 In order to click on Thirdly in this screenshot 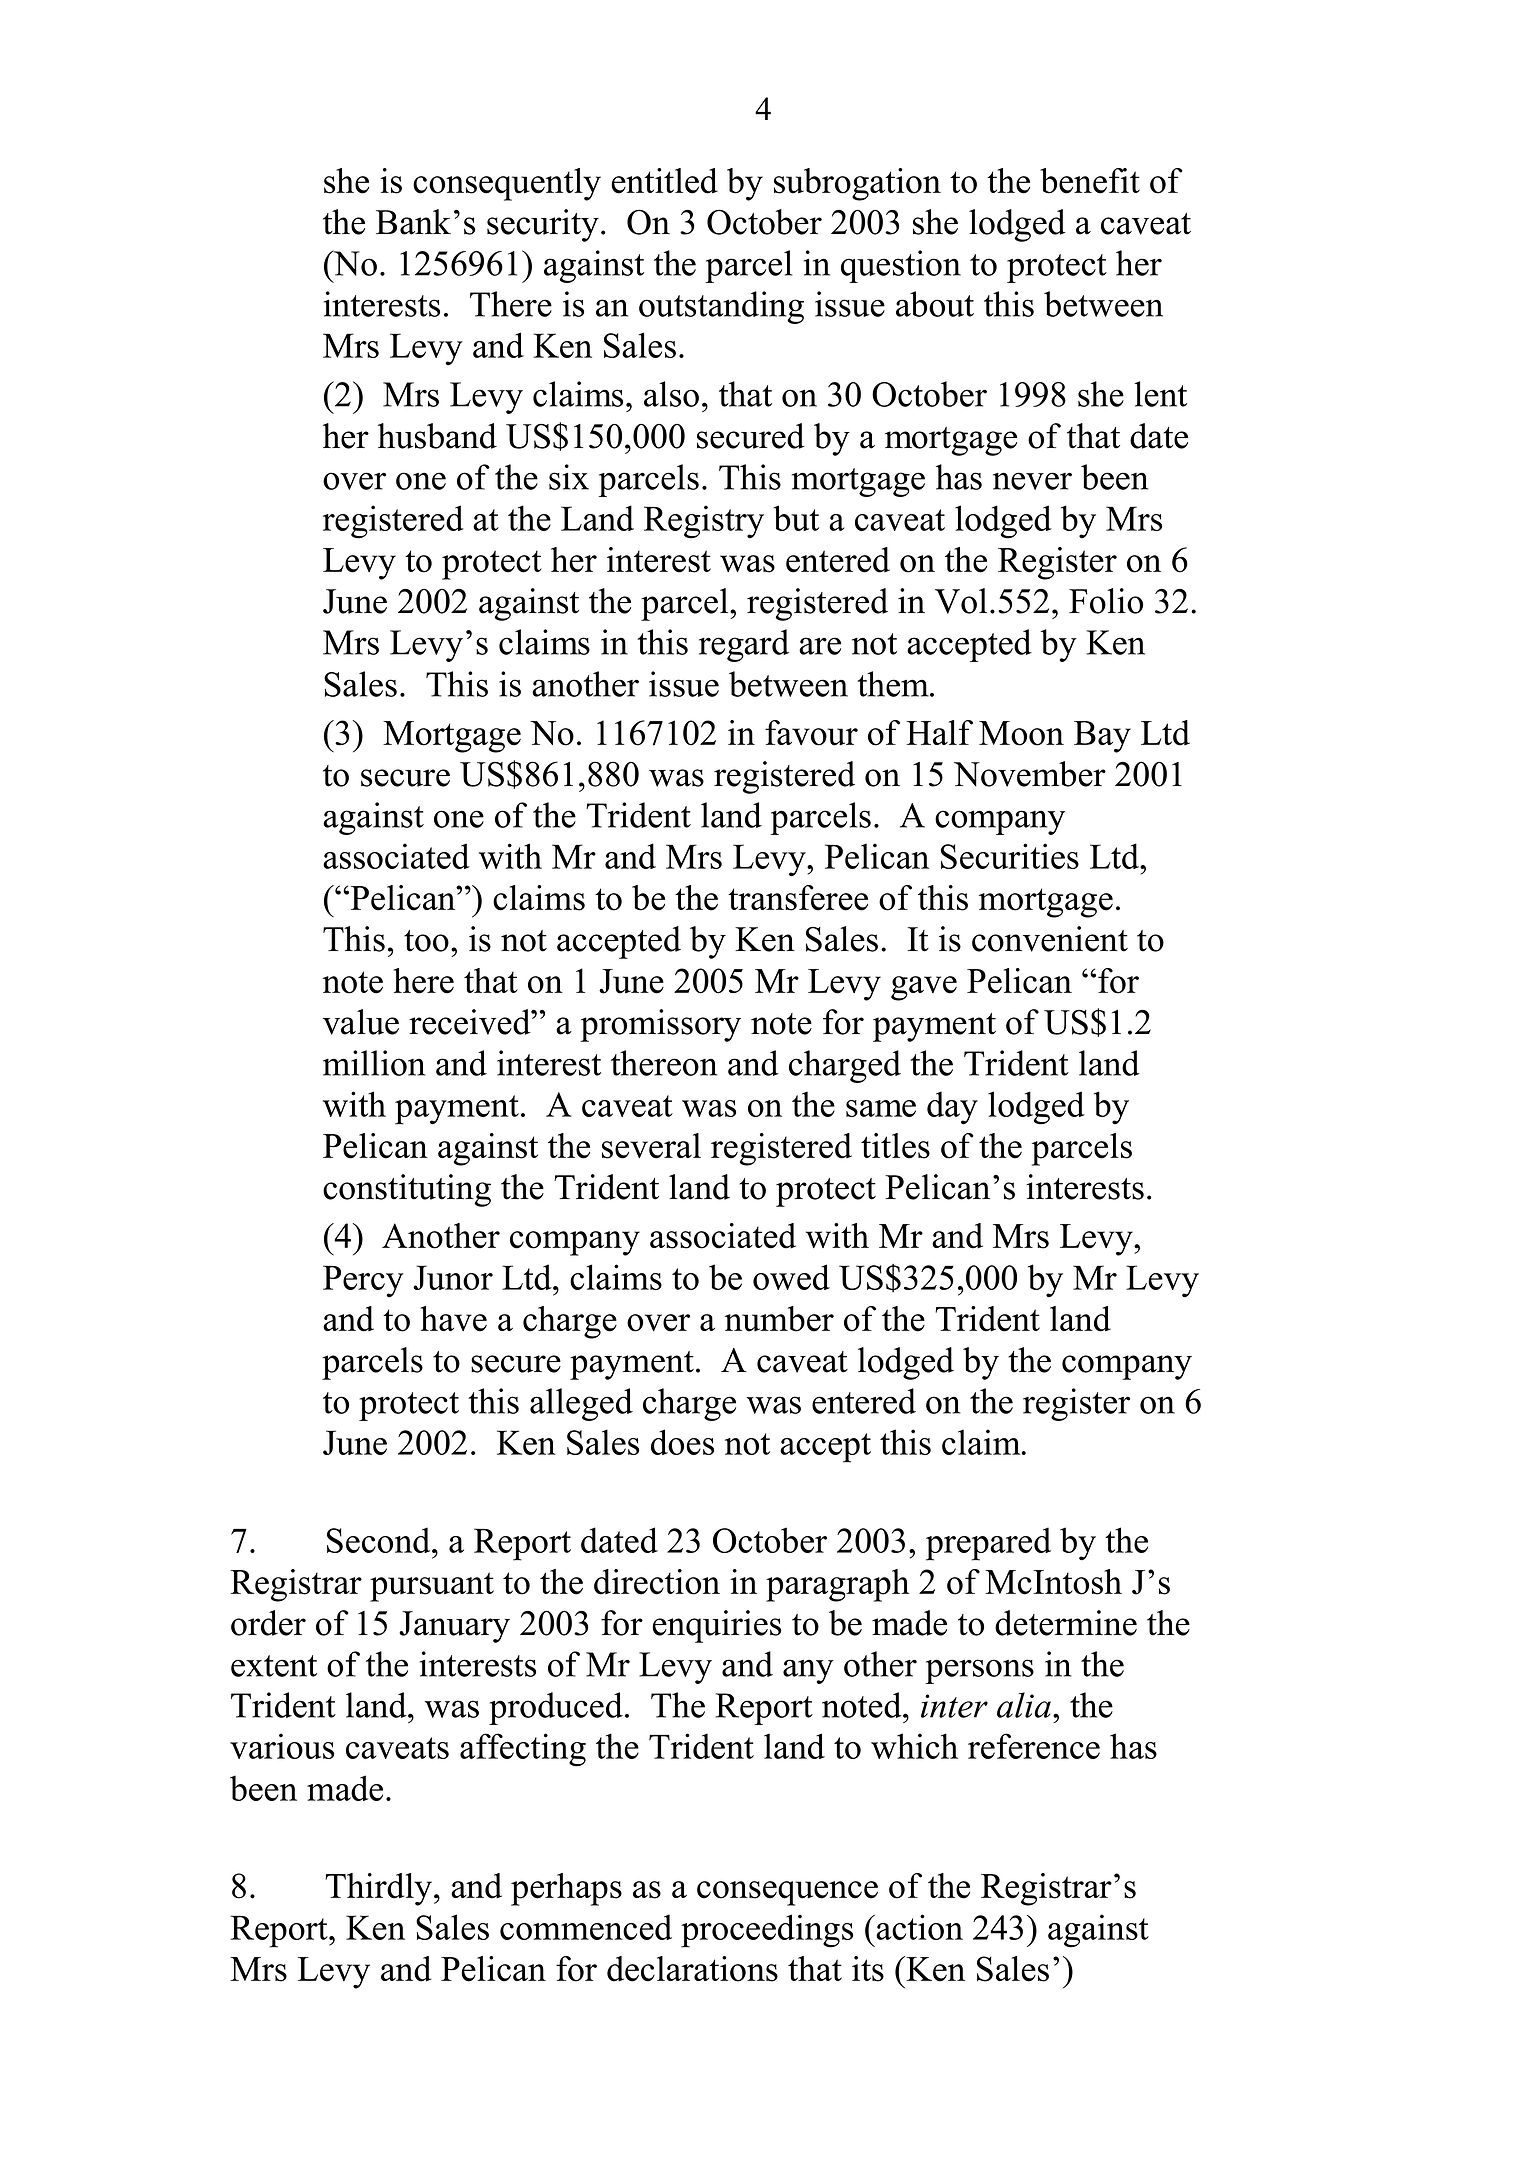, I will do `click(380, 1889)`.
